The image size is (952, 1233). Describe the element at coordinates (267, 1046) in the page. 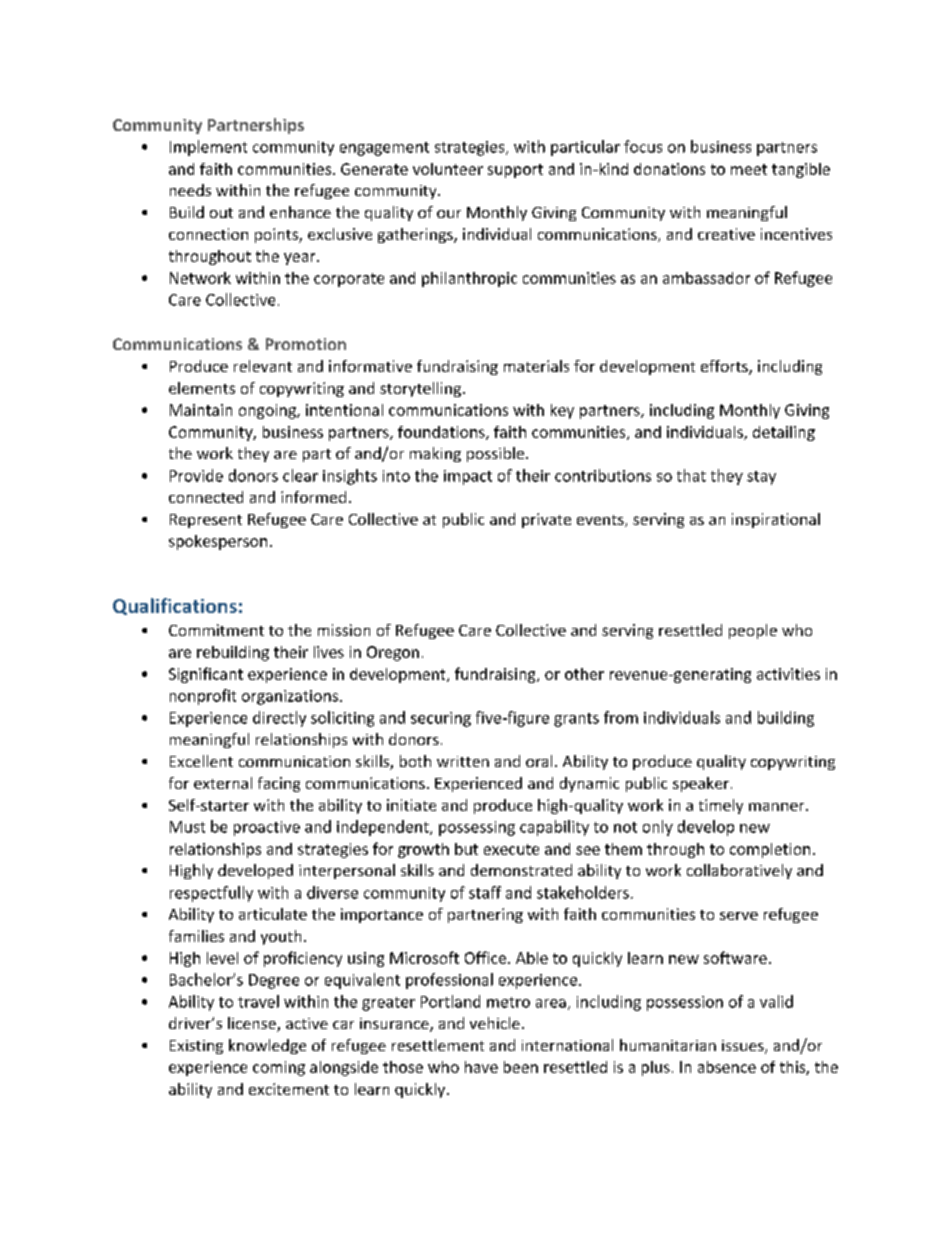

I see `knowledge` at that location.
